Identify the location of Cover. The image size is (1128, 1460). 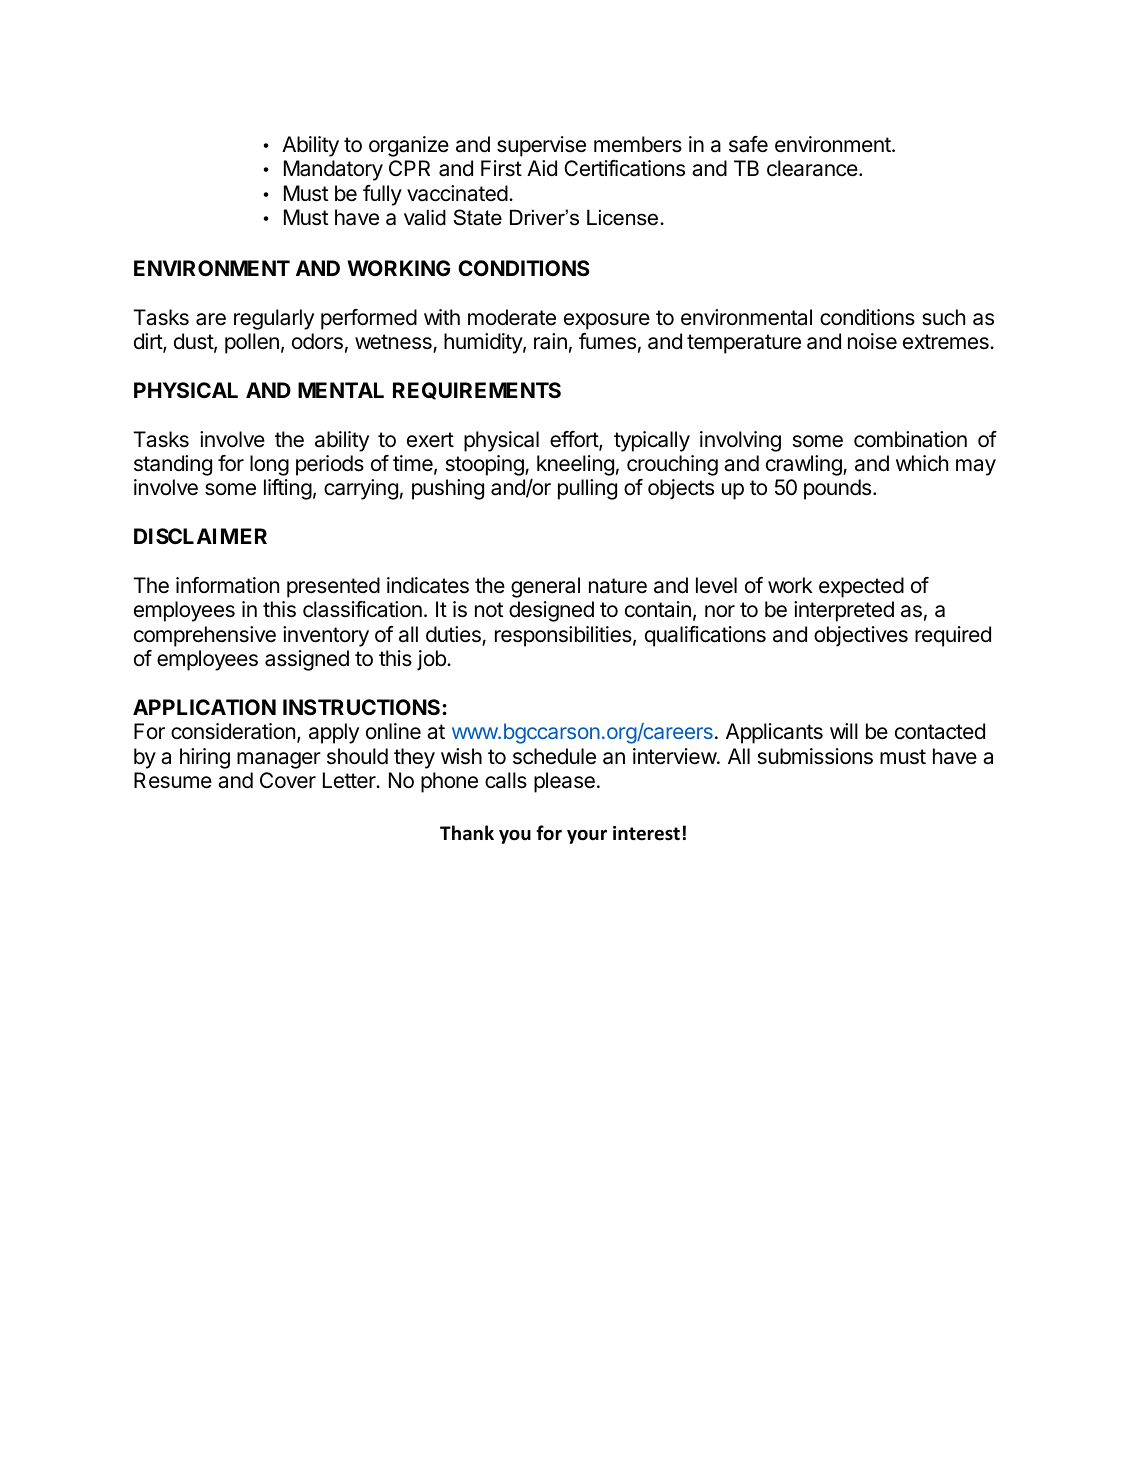
(288, 780).
